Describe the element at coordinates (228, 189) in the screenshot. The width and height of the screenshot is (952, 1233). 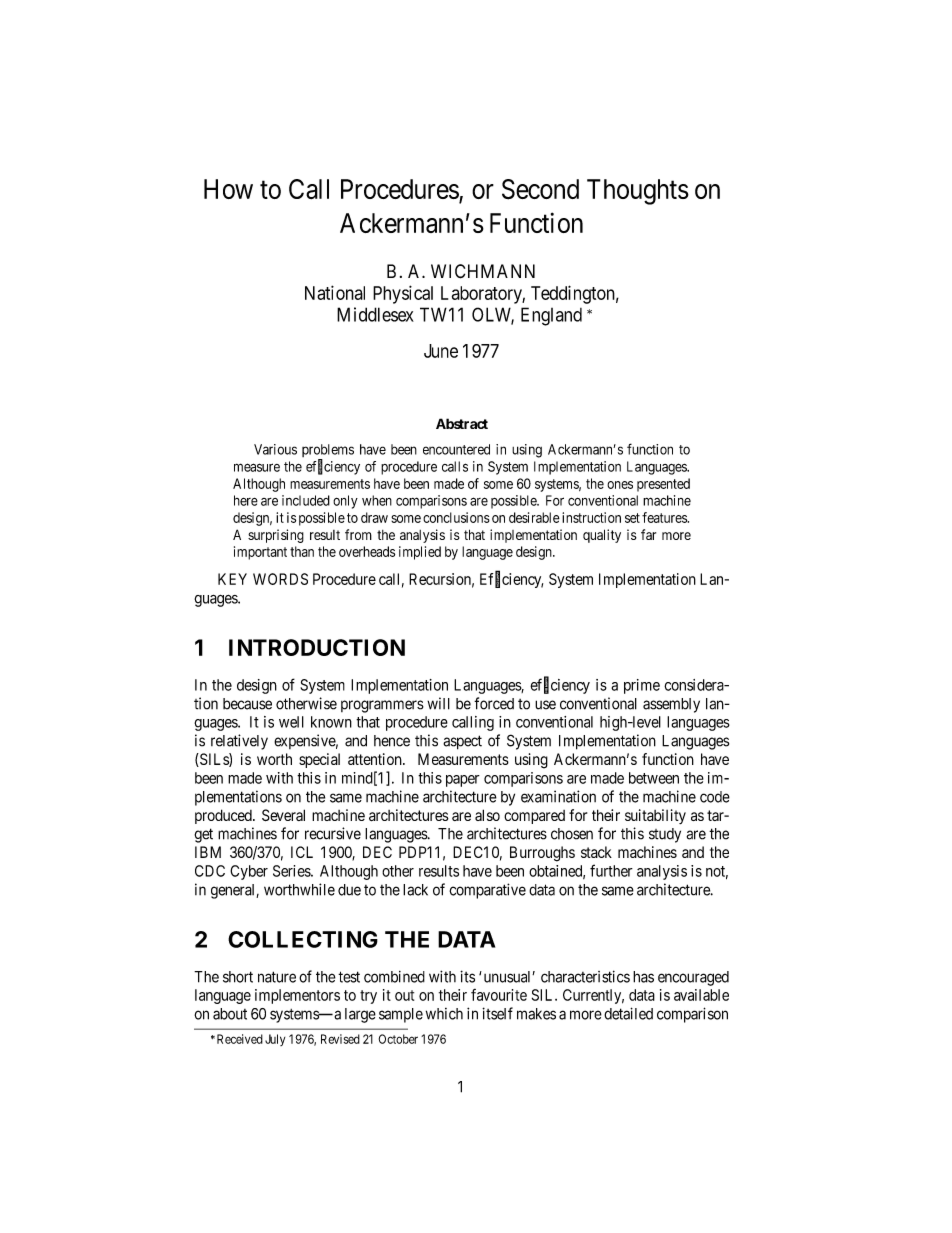
I see `How` at that location.
